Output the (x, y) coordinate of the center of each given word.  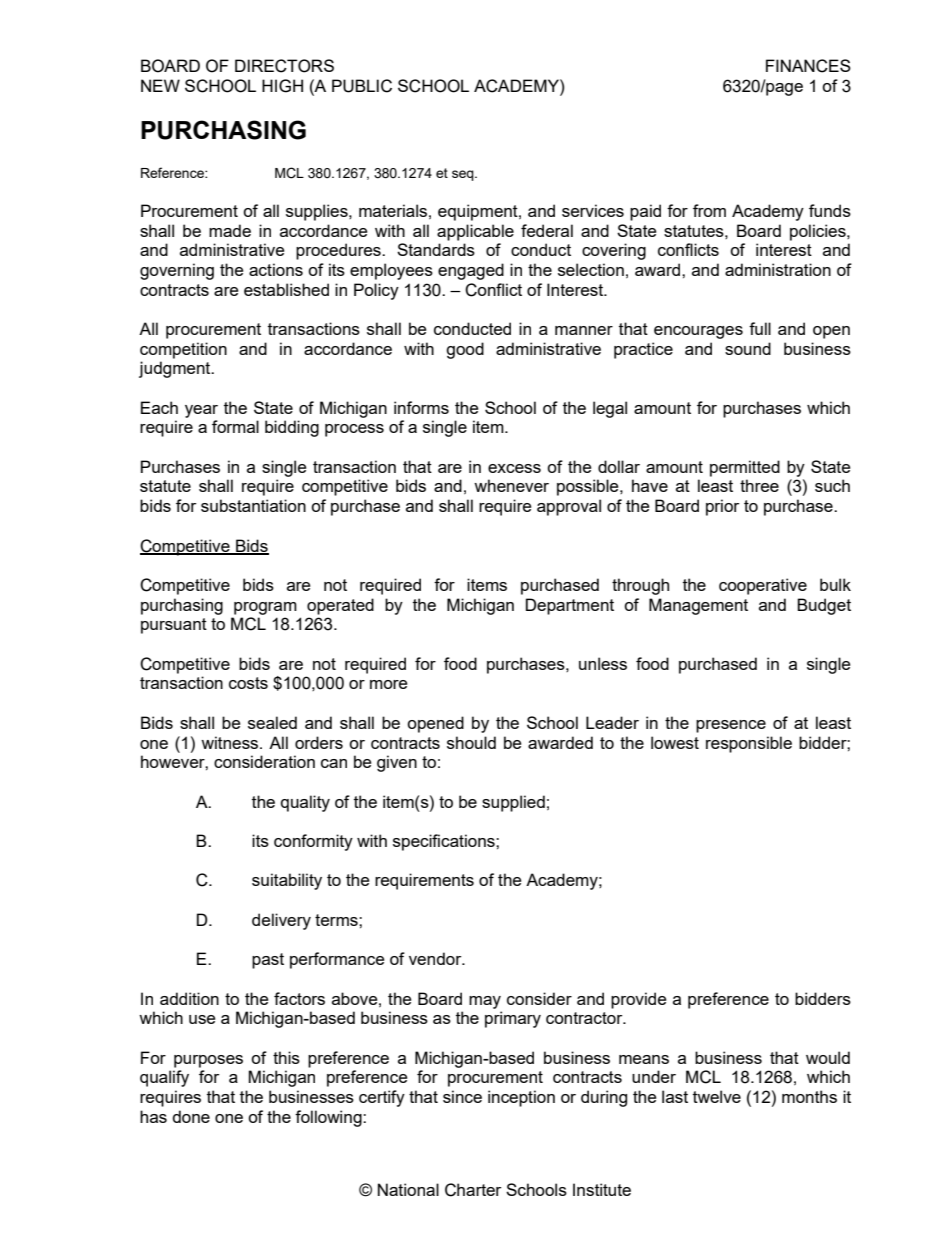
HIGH (282, 86)
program (265, 608)
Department (570, 606)
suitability (287, 881)
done (191, 1116)
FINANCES (808, 66)
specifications (445, 842)
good (465, 350)
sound (748, 348)
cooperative (763, 586)
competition (183, 350)
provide (638, 1000)
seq (464, 175)
